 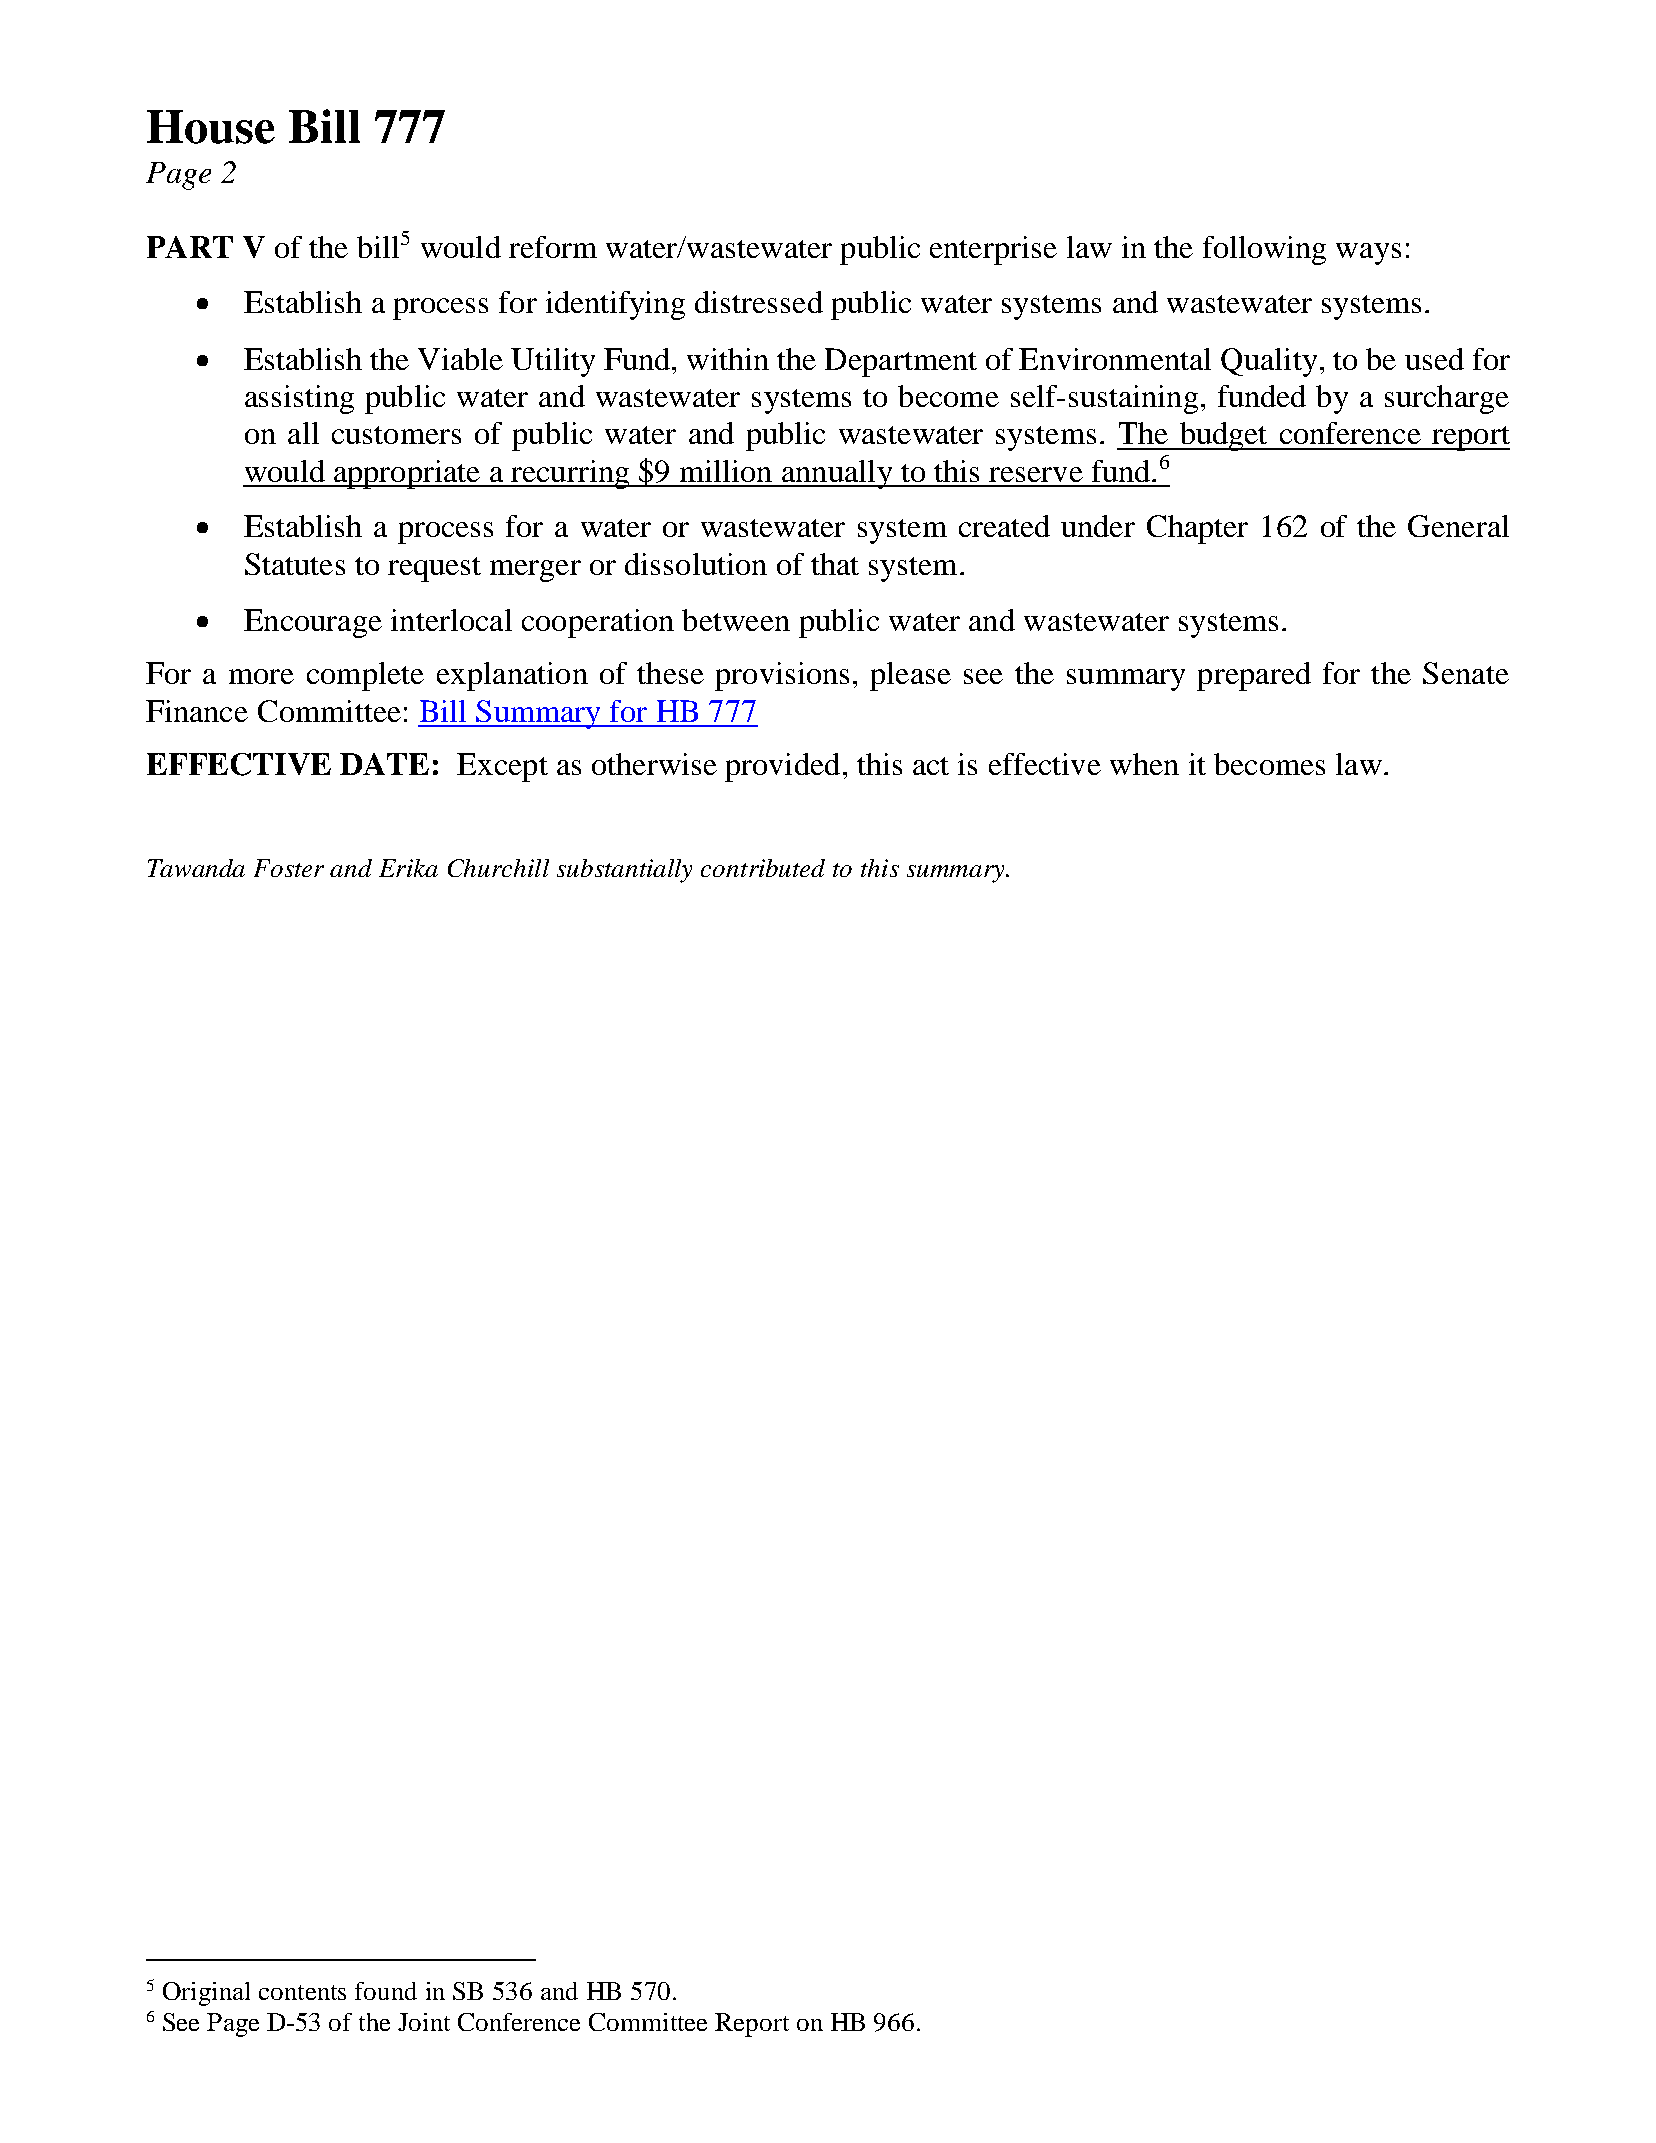 I want to click on contents, so click(x=302, y=1992).
